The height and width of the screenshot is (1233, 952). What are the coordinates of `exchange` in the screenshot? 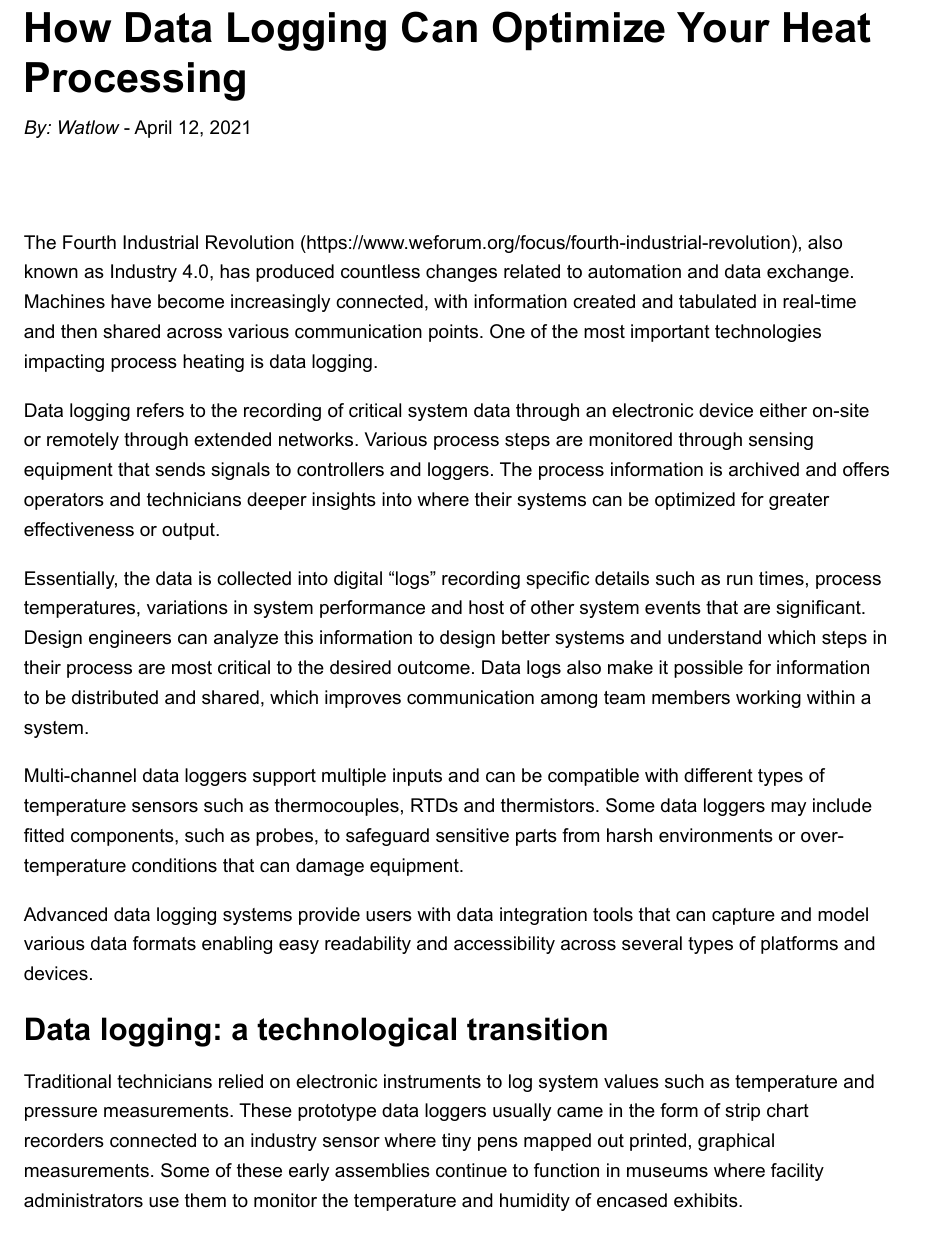 It's located at (808, 273).
